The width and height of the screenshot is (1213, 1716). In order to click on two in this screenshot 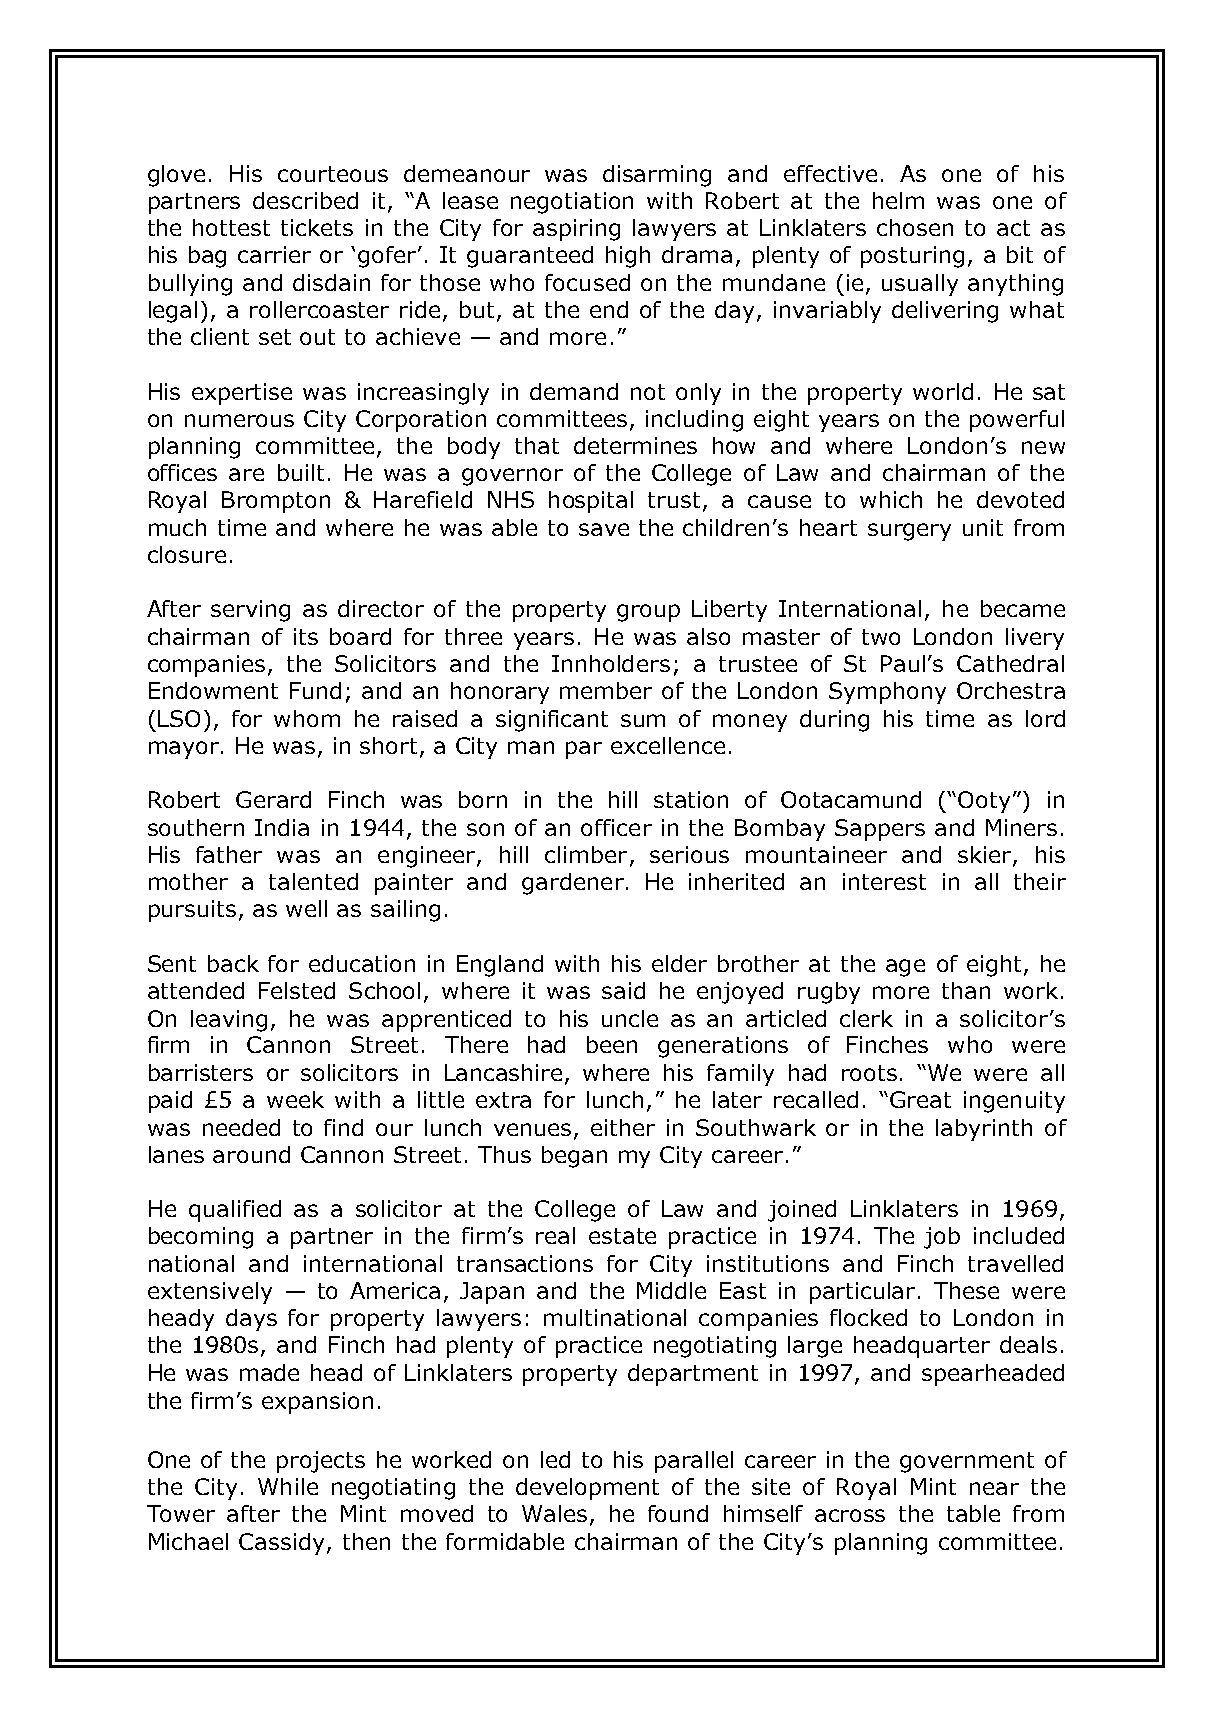, I will do `click(881, 637)`.
